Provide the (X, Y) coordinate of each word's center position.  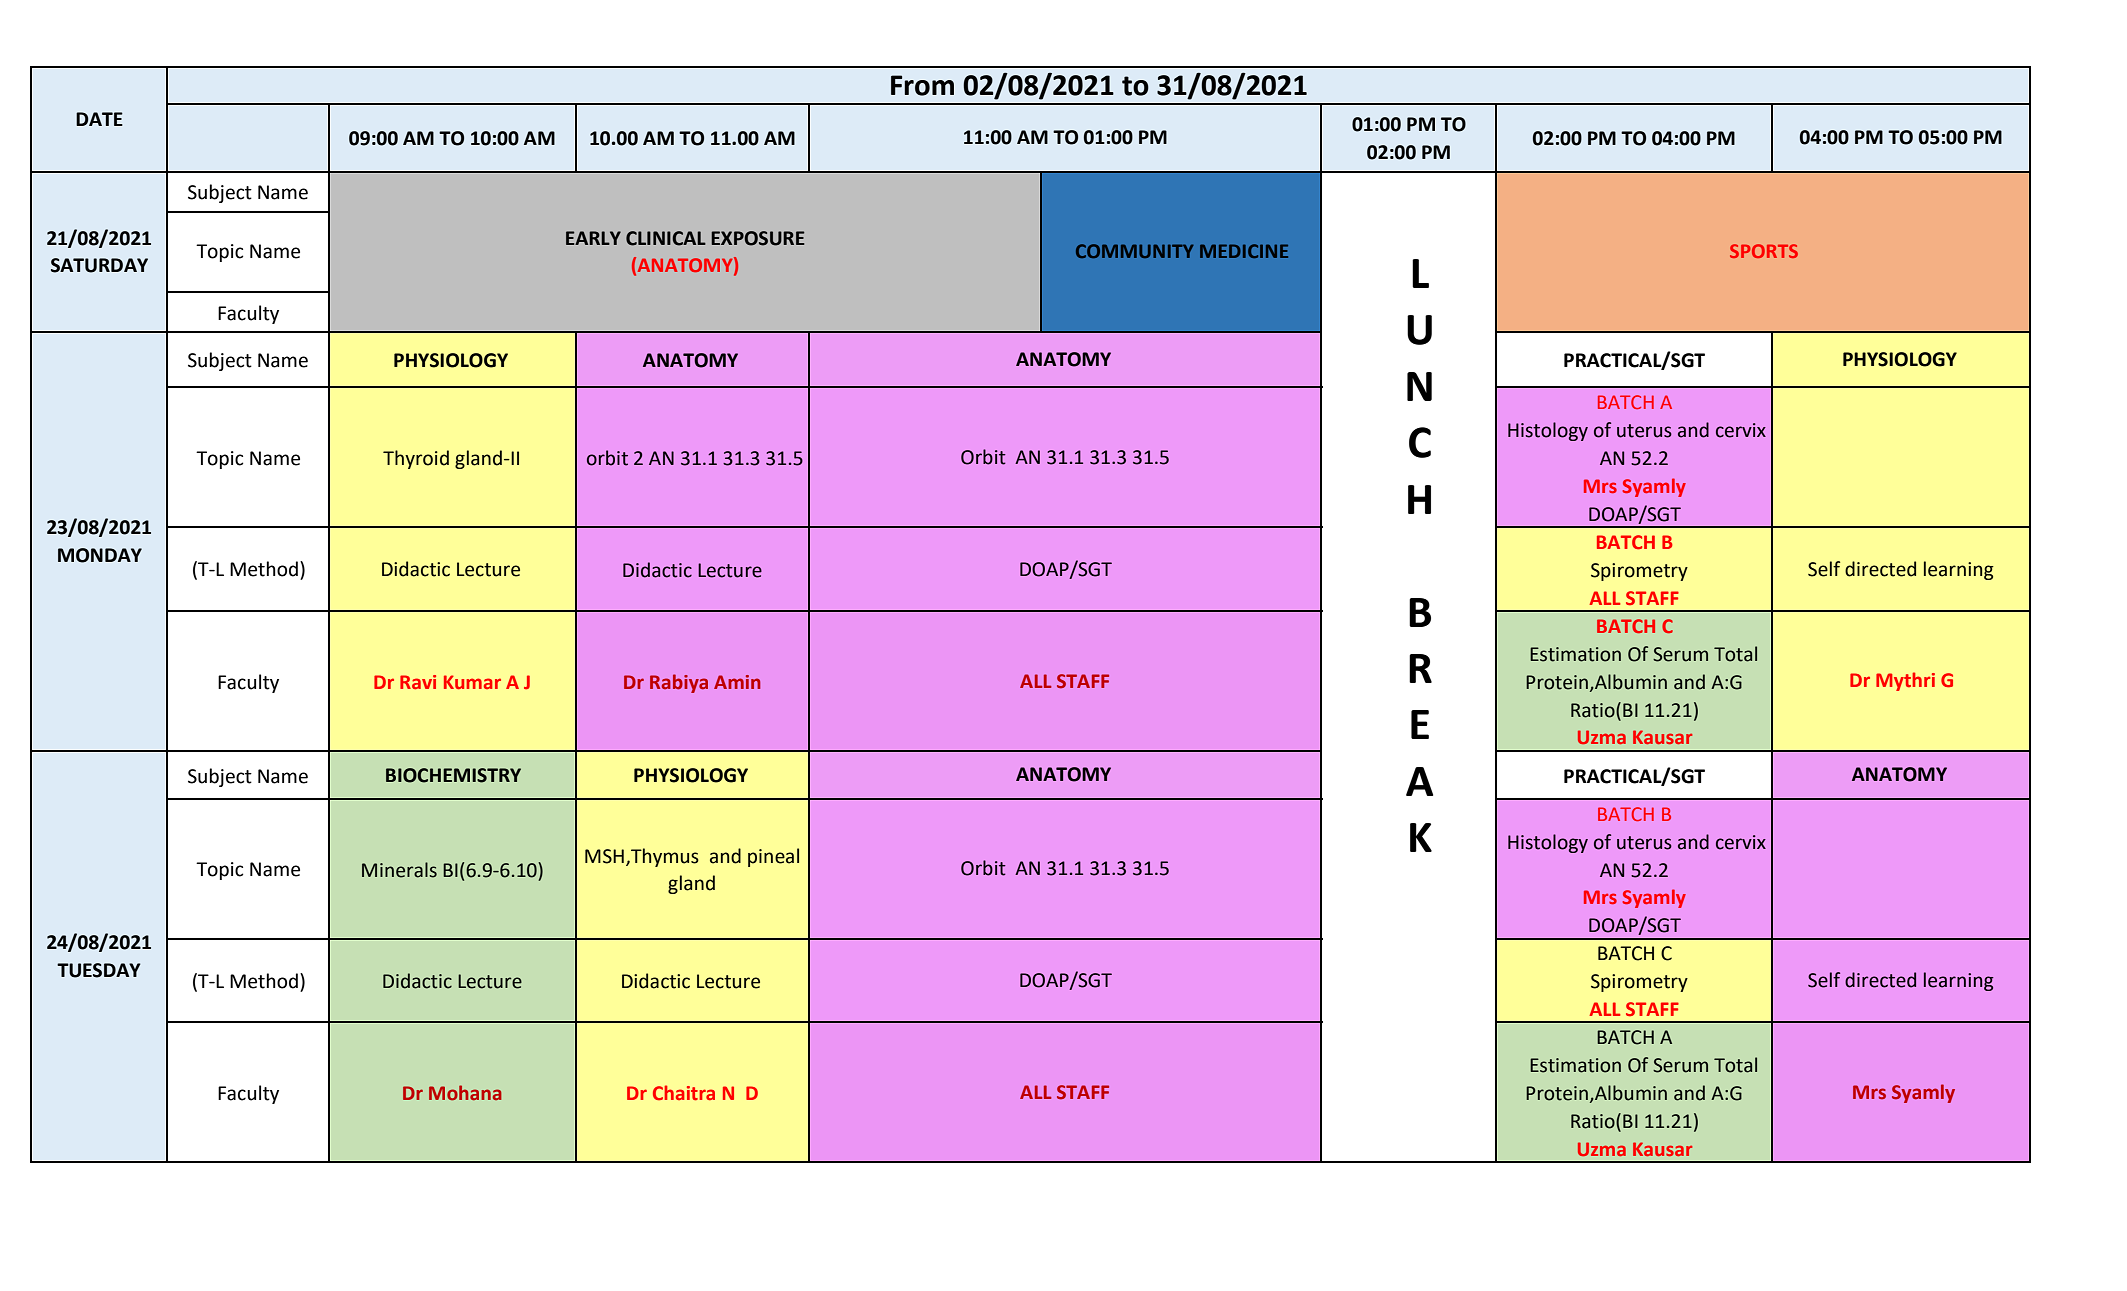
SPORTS (1764, 251)
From (922, 85)
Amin (737, 682)
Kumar (472, 682)
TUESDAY (99, 970)
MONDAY (100, 555)
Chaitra (684, 1093)
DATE (99, 119)
